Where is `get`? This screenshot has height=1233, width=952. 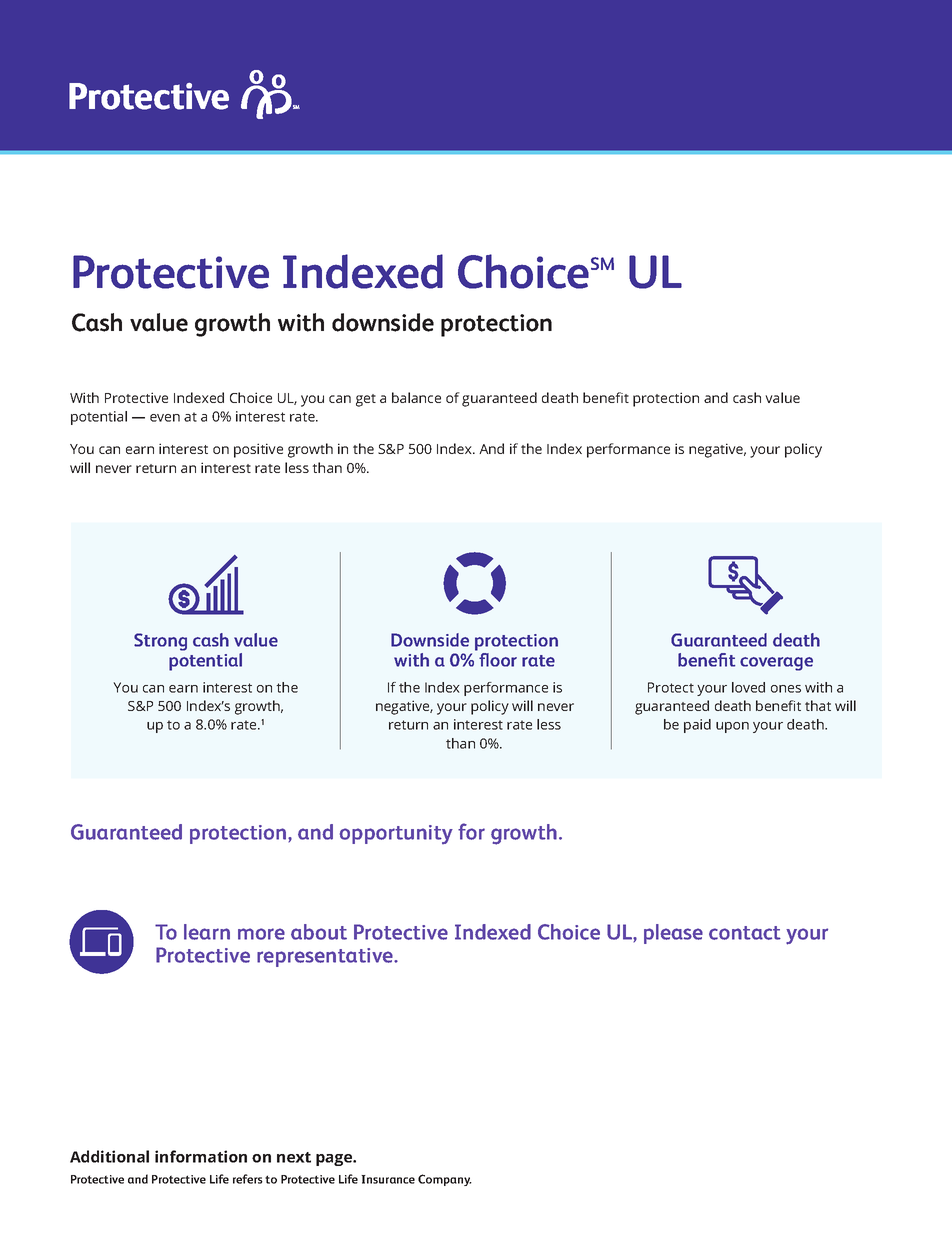
get is located at coordinates (366, 400).
